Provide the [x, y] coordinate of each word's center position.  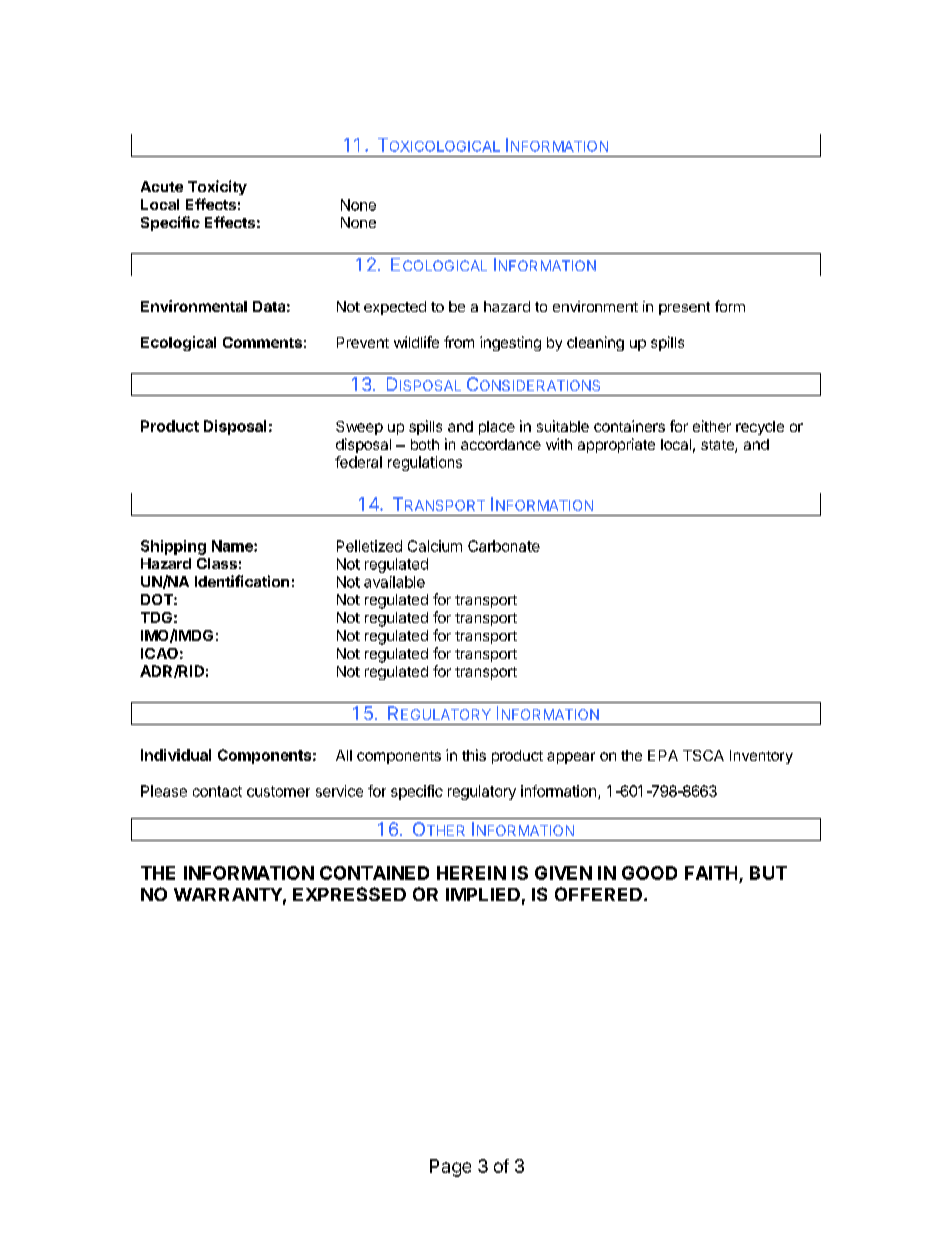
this [474, 755]
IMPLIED [483, 894]
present [684, 308]
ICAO [159, 653]
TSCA [703, 755]
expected [395, 308]
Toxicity [217, 187]
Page [450, 1168]
